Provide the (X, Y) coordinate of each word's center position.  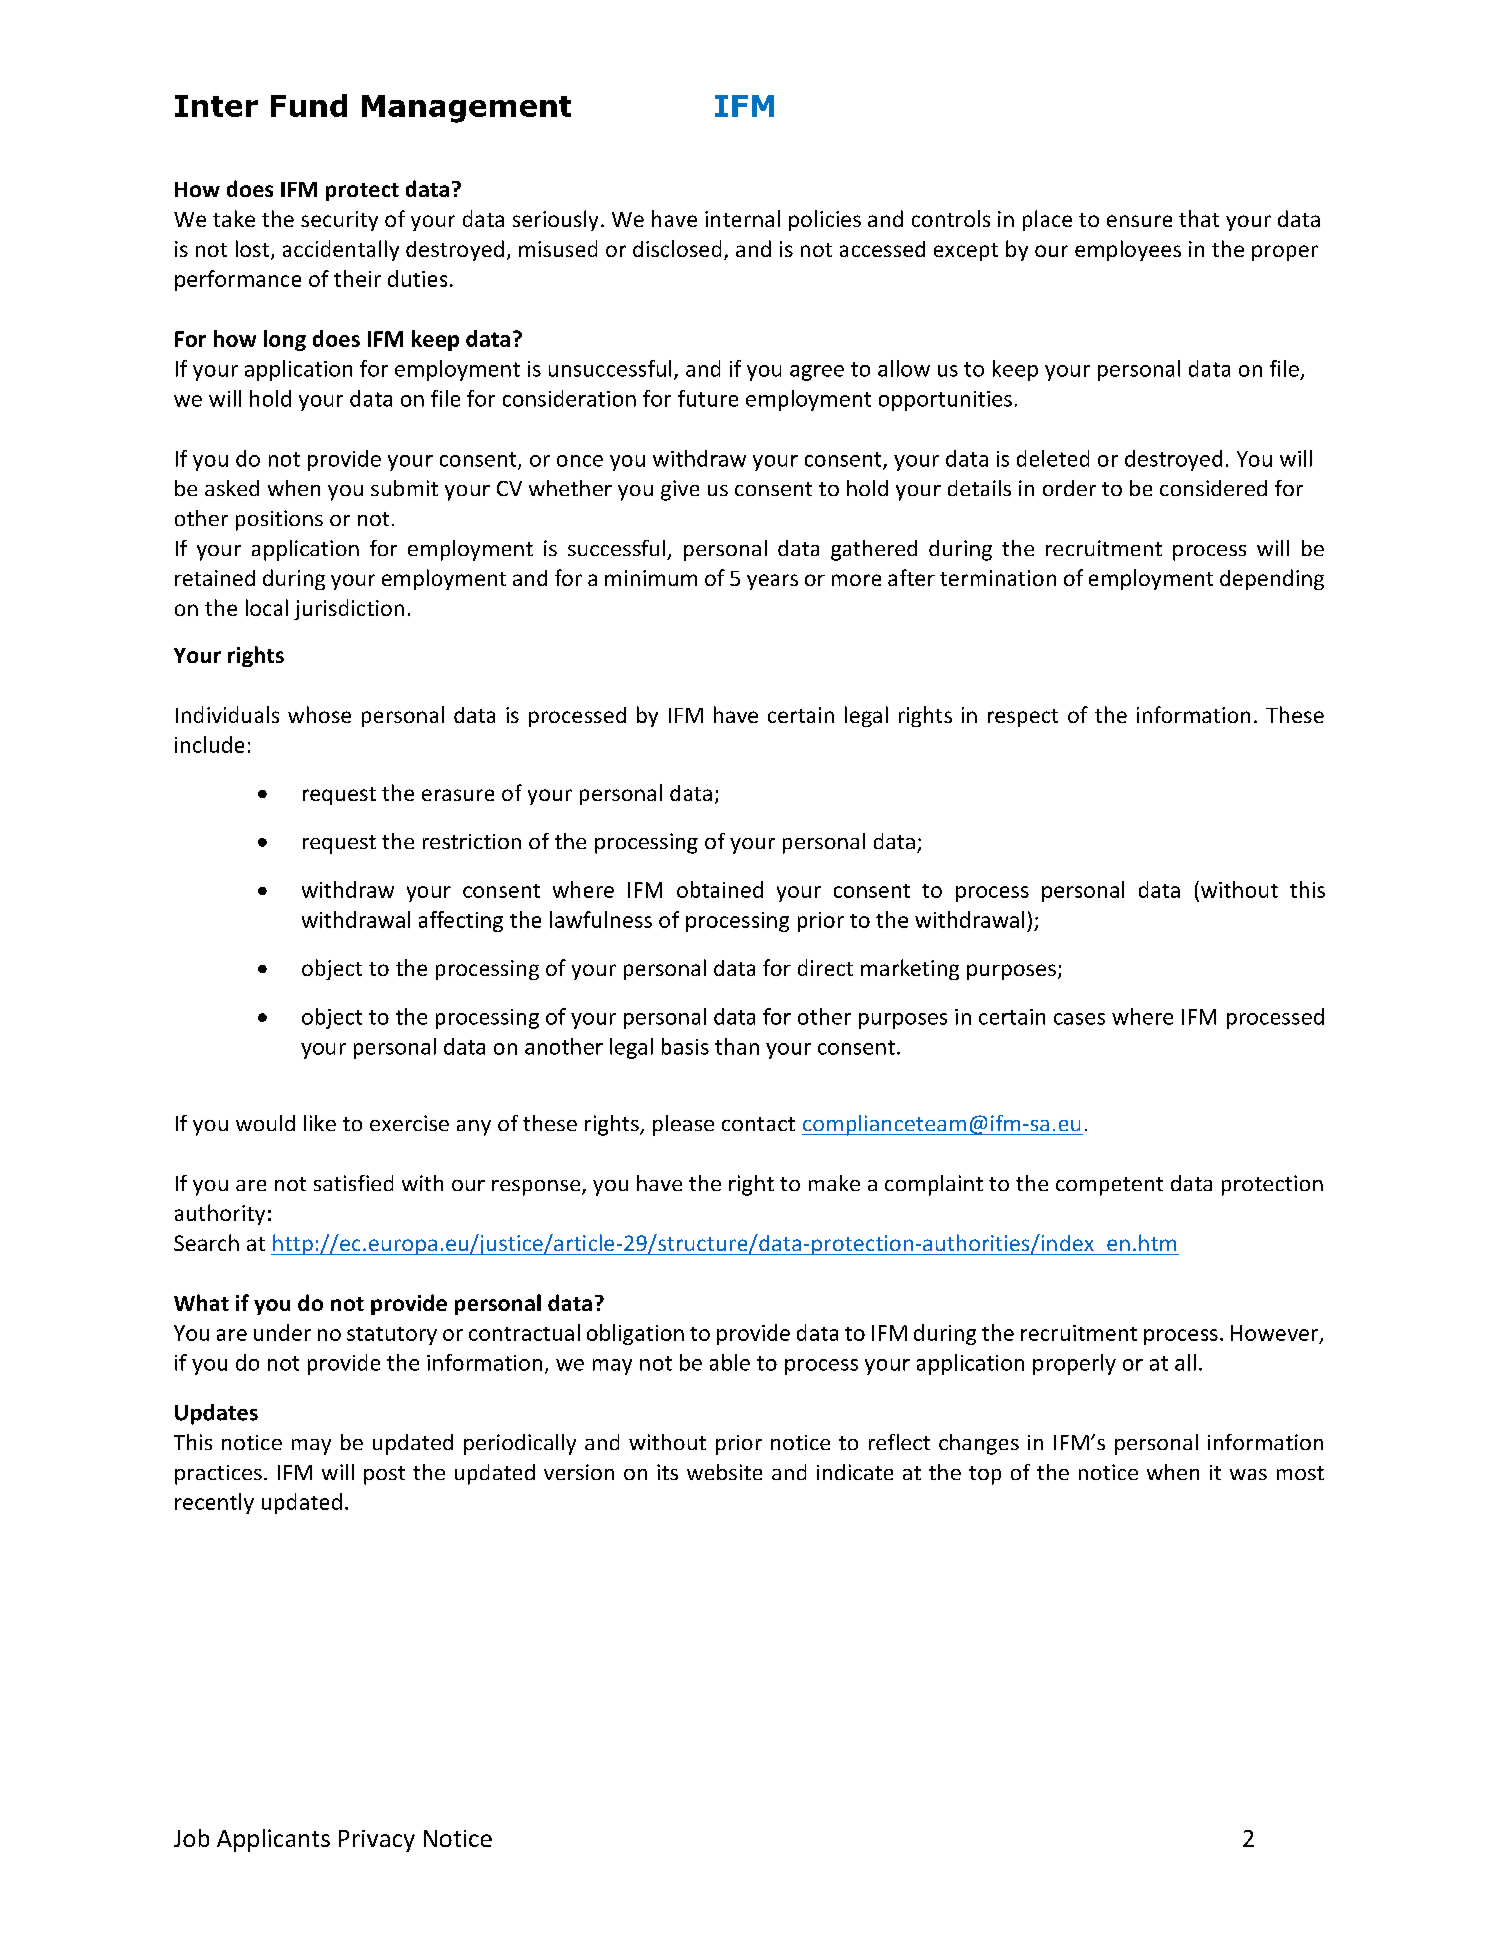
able (730, 1362)
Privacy (377, 1841)
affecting (461, 921)
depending (1272, 579)
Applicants (273, 1840)
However (1276, 1334)
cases (1079, 1019)
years (772, 582)
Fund (309, 105)
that (1199, 218)
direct (825, 967)
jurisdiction (349, 609)
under (282, 1332)
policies (825, 220)
